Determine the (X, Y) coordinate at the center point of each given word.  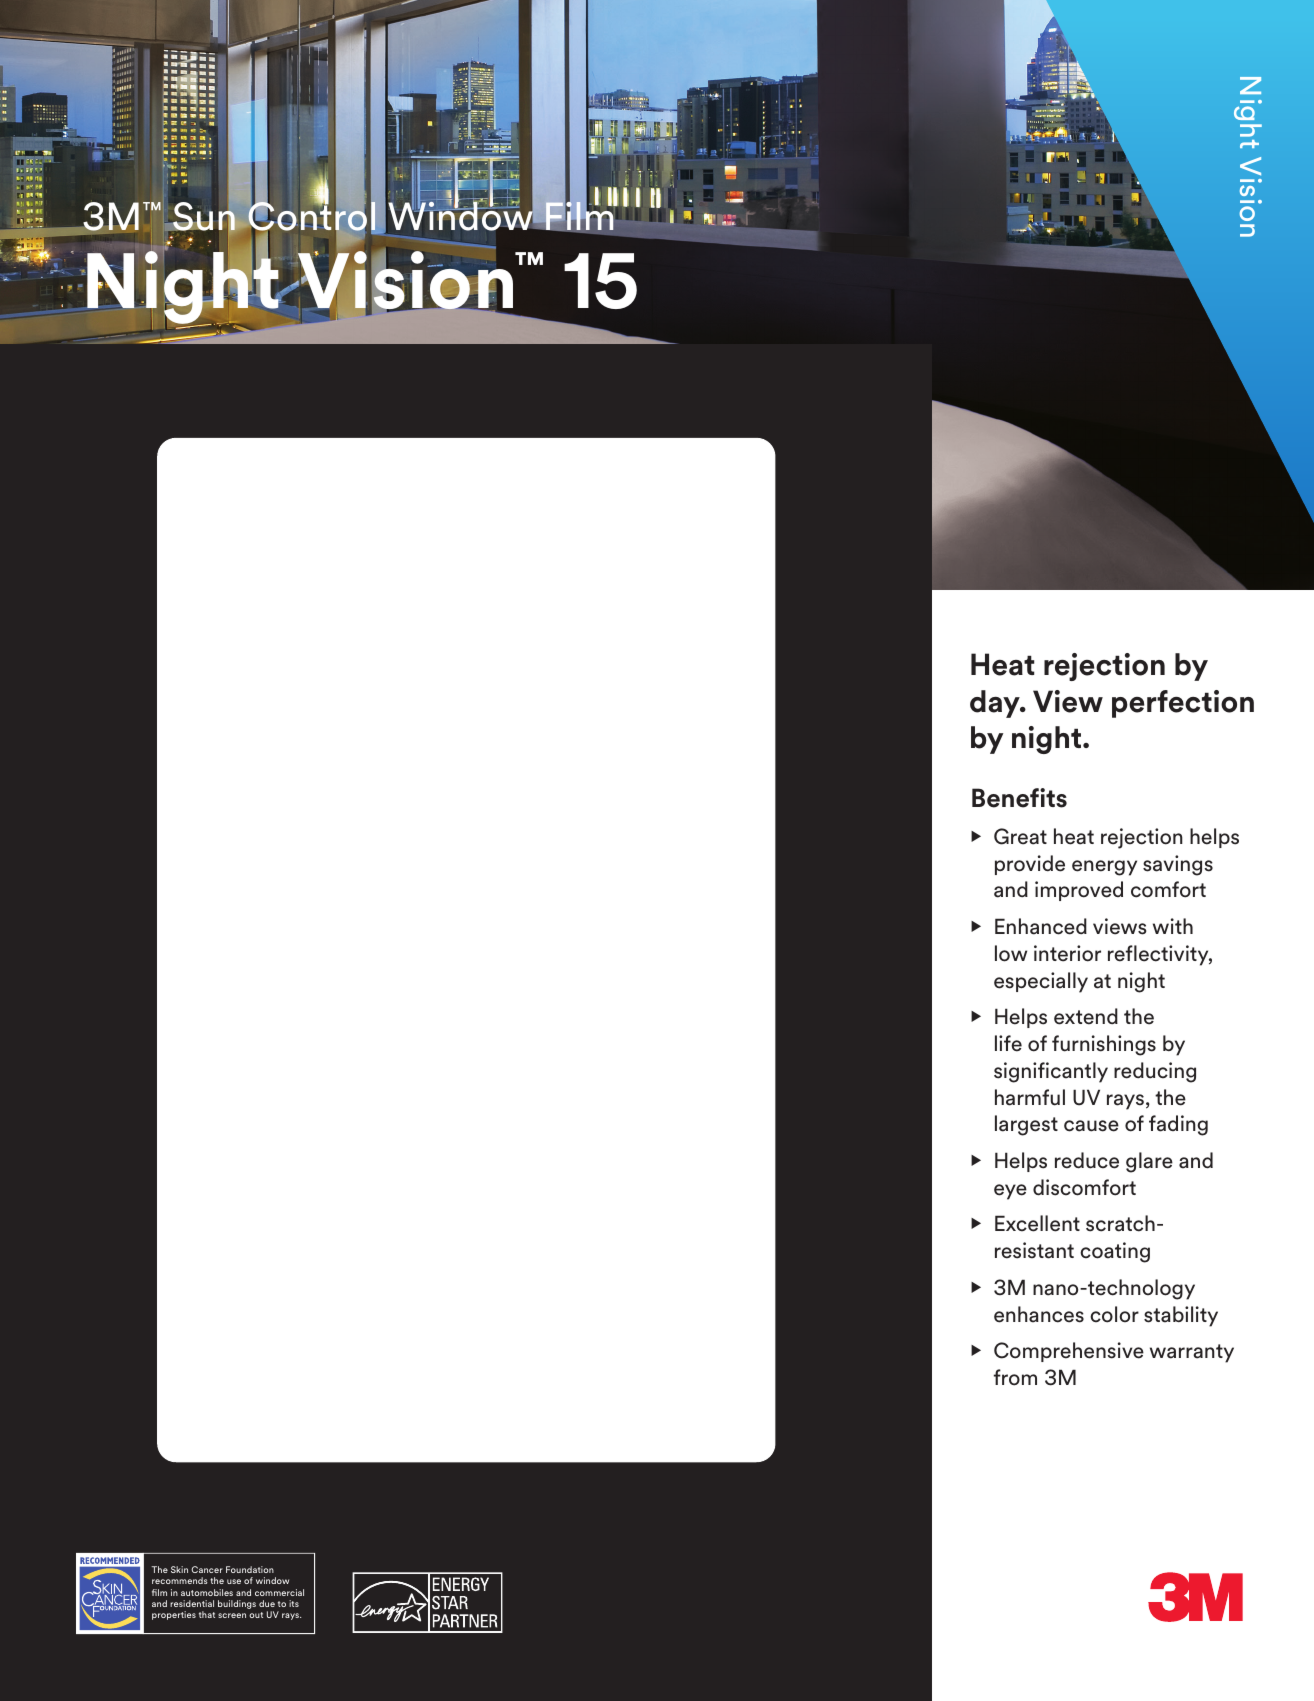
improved (1079, 891)
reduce (1087, 1160)
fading (1178, 1125)
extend (1086, 1016)
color (1114, 1314)
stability (1181, 1316)
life (1008, 1043)
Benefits (1019, 798)
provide (1030, 865)
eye (1010, 1192)
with (1173, 926)
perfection (1183, 704)
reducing (1155, 1072)
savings (1178, 865)
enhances (1039, 1314)
